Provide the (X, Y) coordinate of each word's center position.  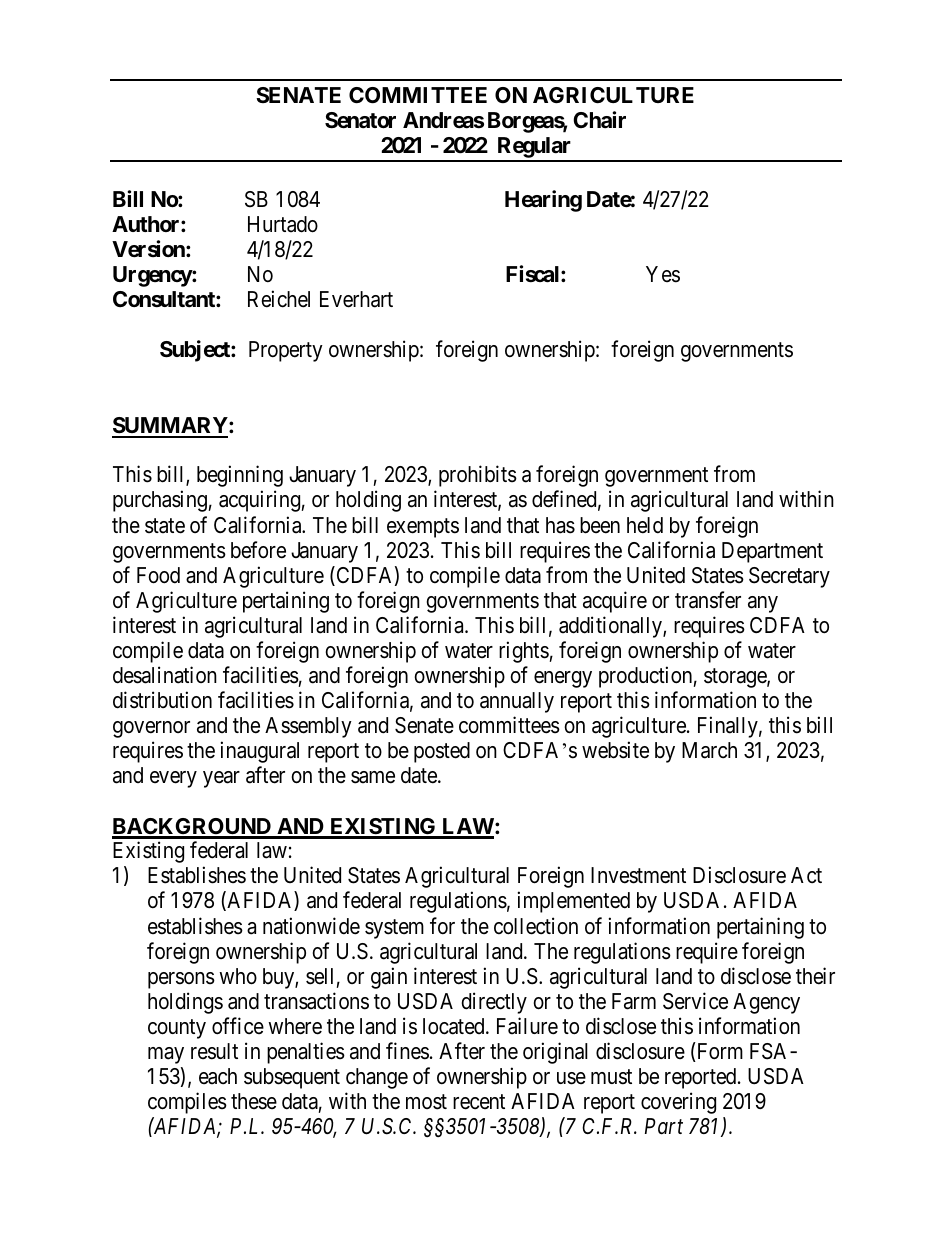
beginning (240, 476)
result (214, 1051)
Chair (599, 120)
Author (147, 224)
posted (442, 752)
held (645, 525)
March (709, 750)
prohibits (478, 476)
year (221, 779)
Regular (534, 149)
